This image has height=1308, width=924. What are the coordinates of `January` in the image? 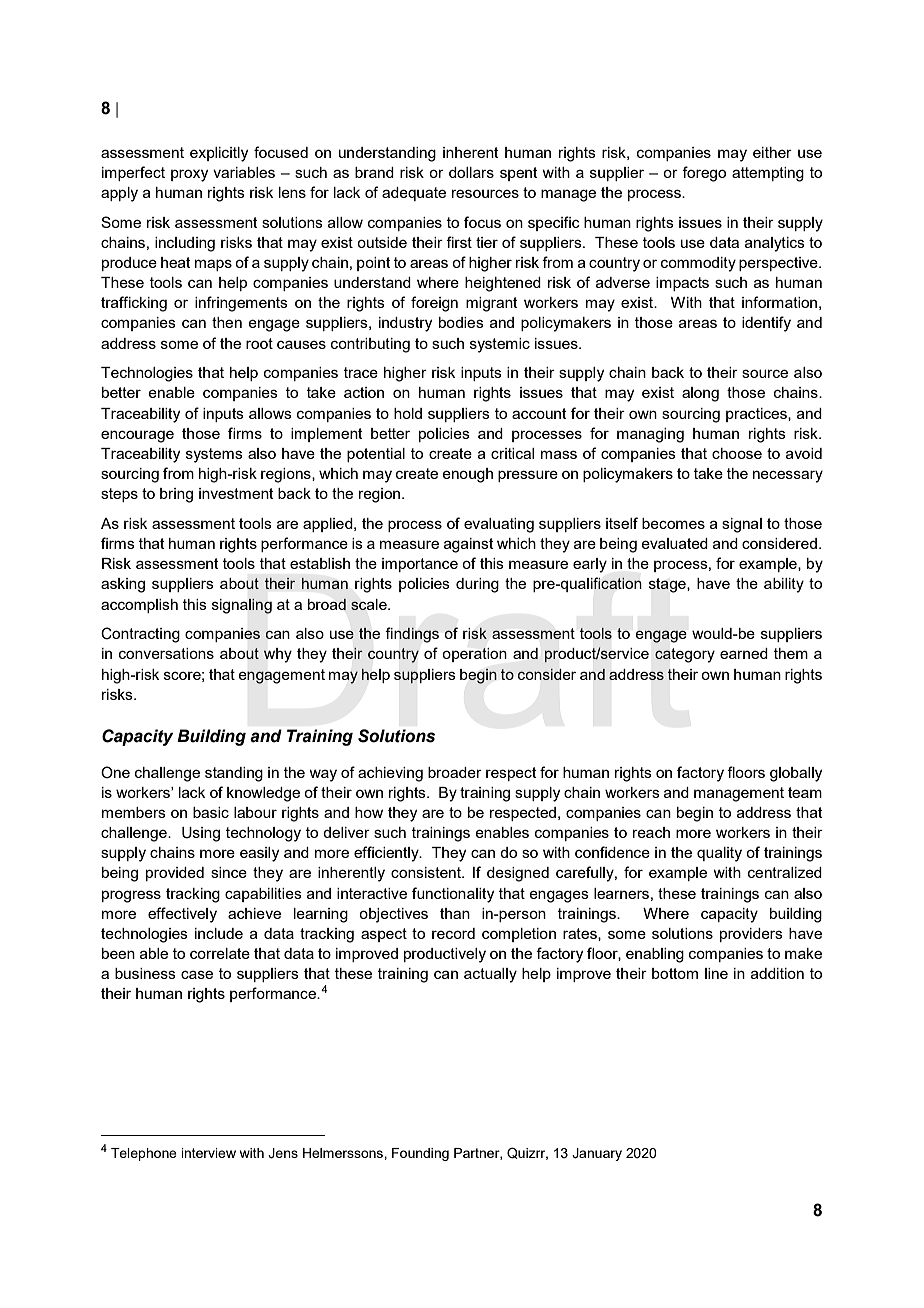 It's located at (597, 1154).
